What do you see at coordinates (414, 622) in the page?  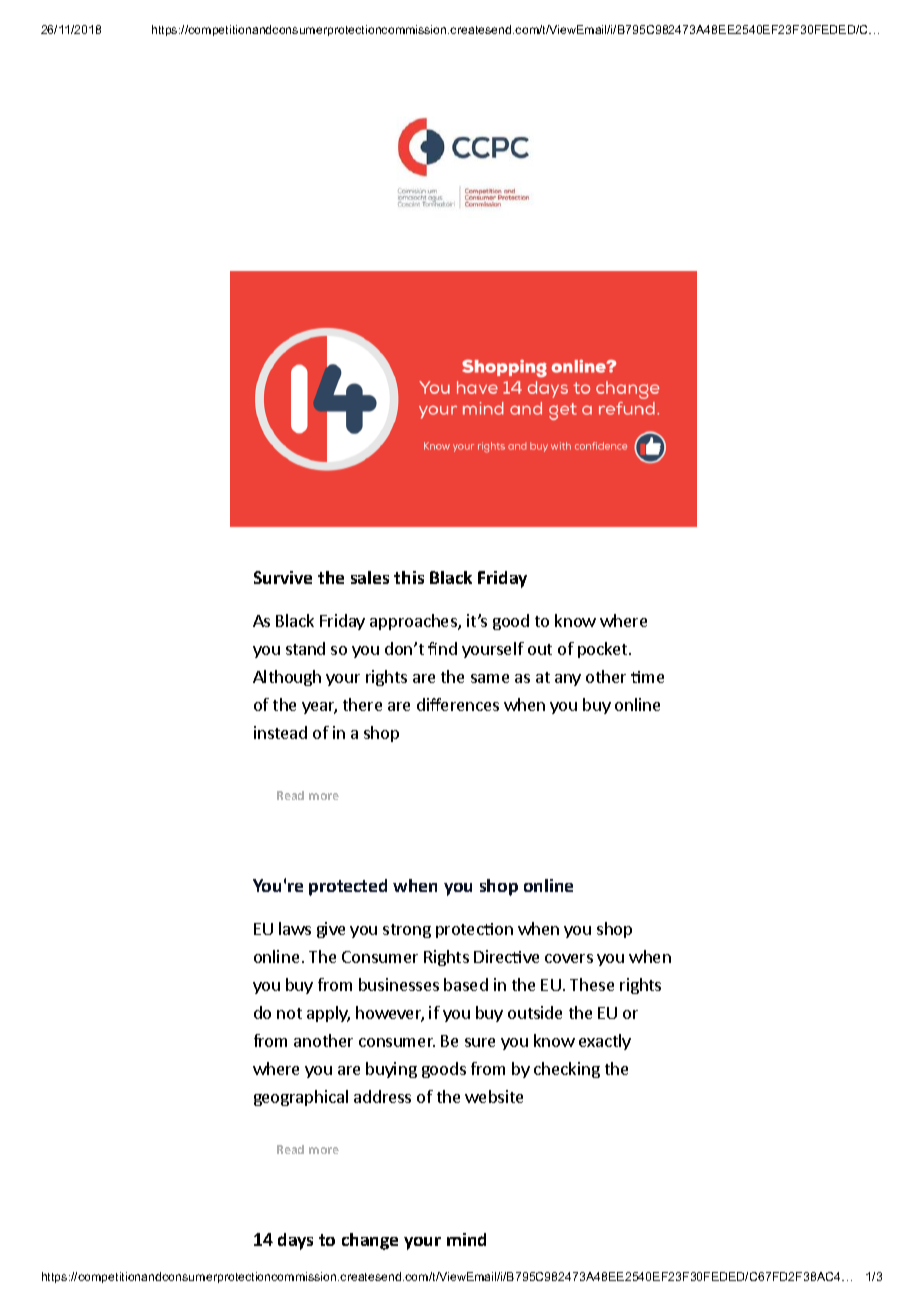 I see `approaches` at bounding box center [414, 622].
